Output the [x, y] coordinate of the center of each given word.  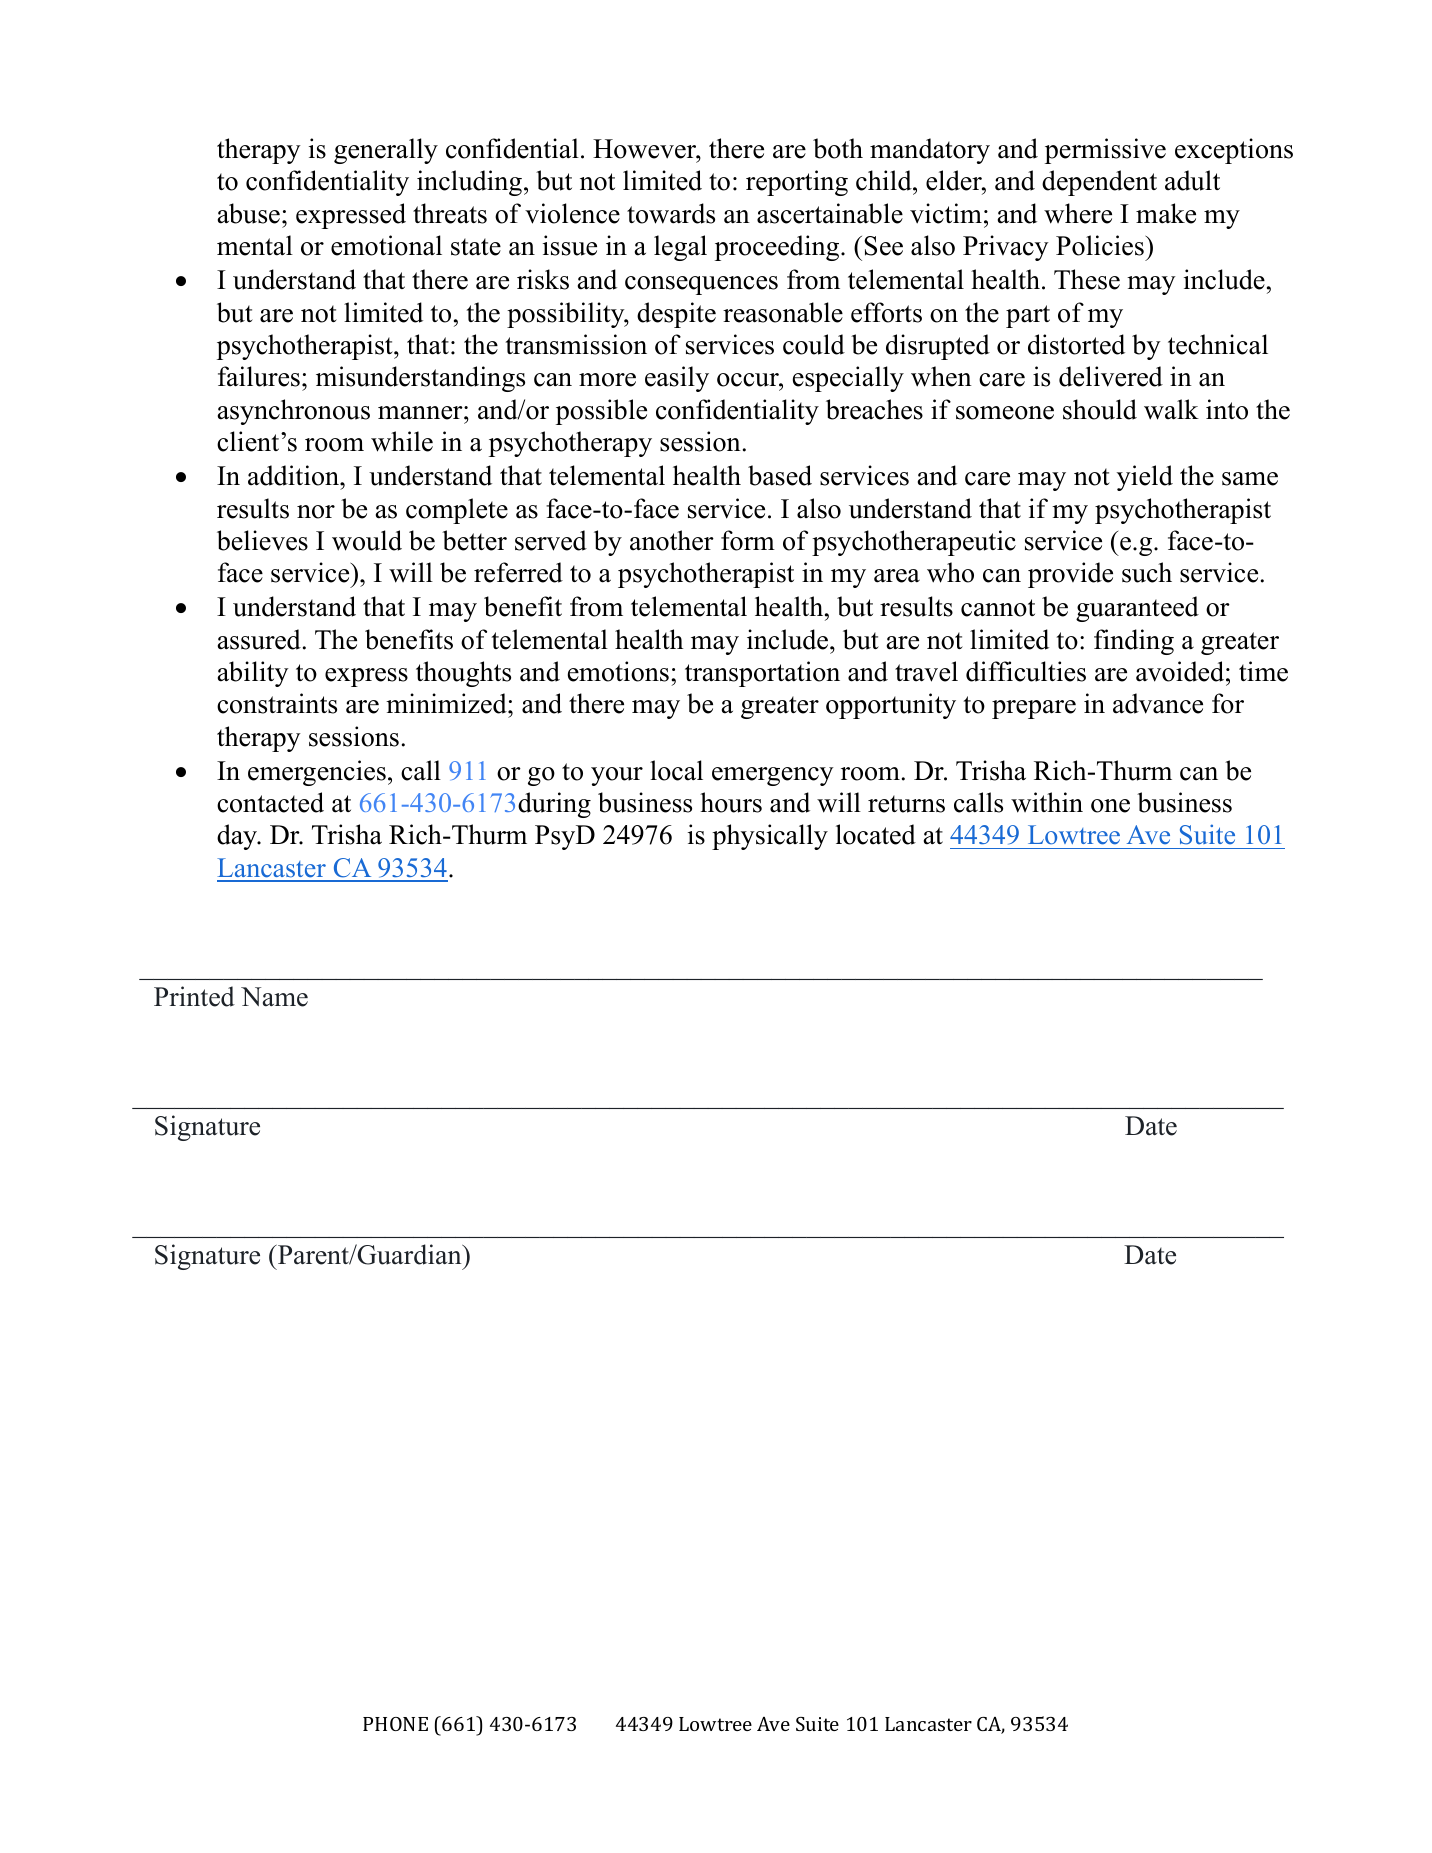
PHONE [395, 1724]
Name [274, 997]
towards [671, 213]
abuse [249, 213]
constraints [277, 703]
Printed [194, 996]
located [876, 834]
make [1166, 213]
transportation [762, 674]
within [1047, 802]
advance [1158, 703]
